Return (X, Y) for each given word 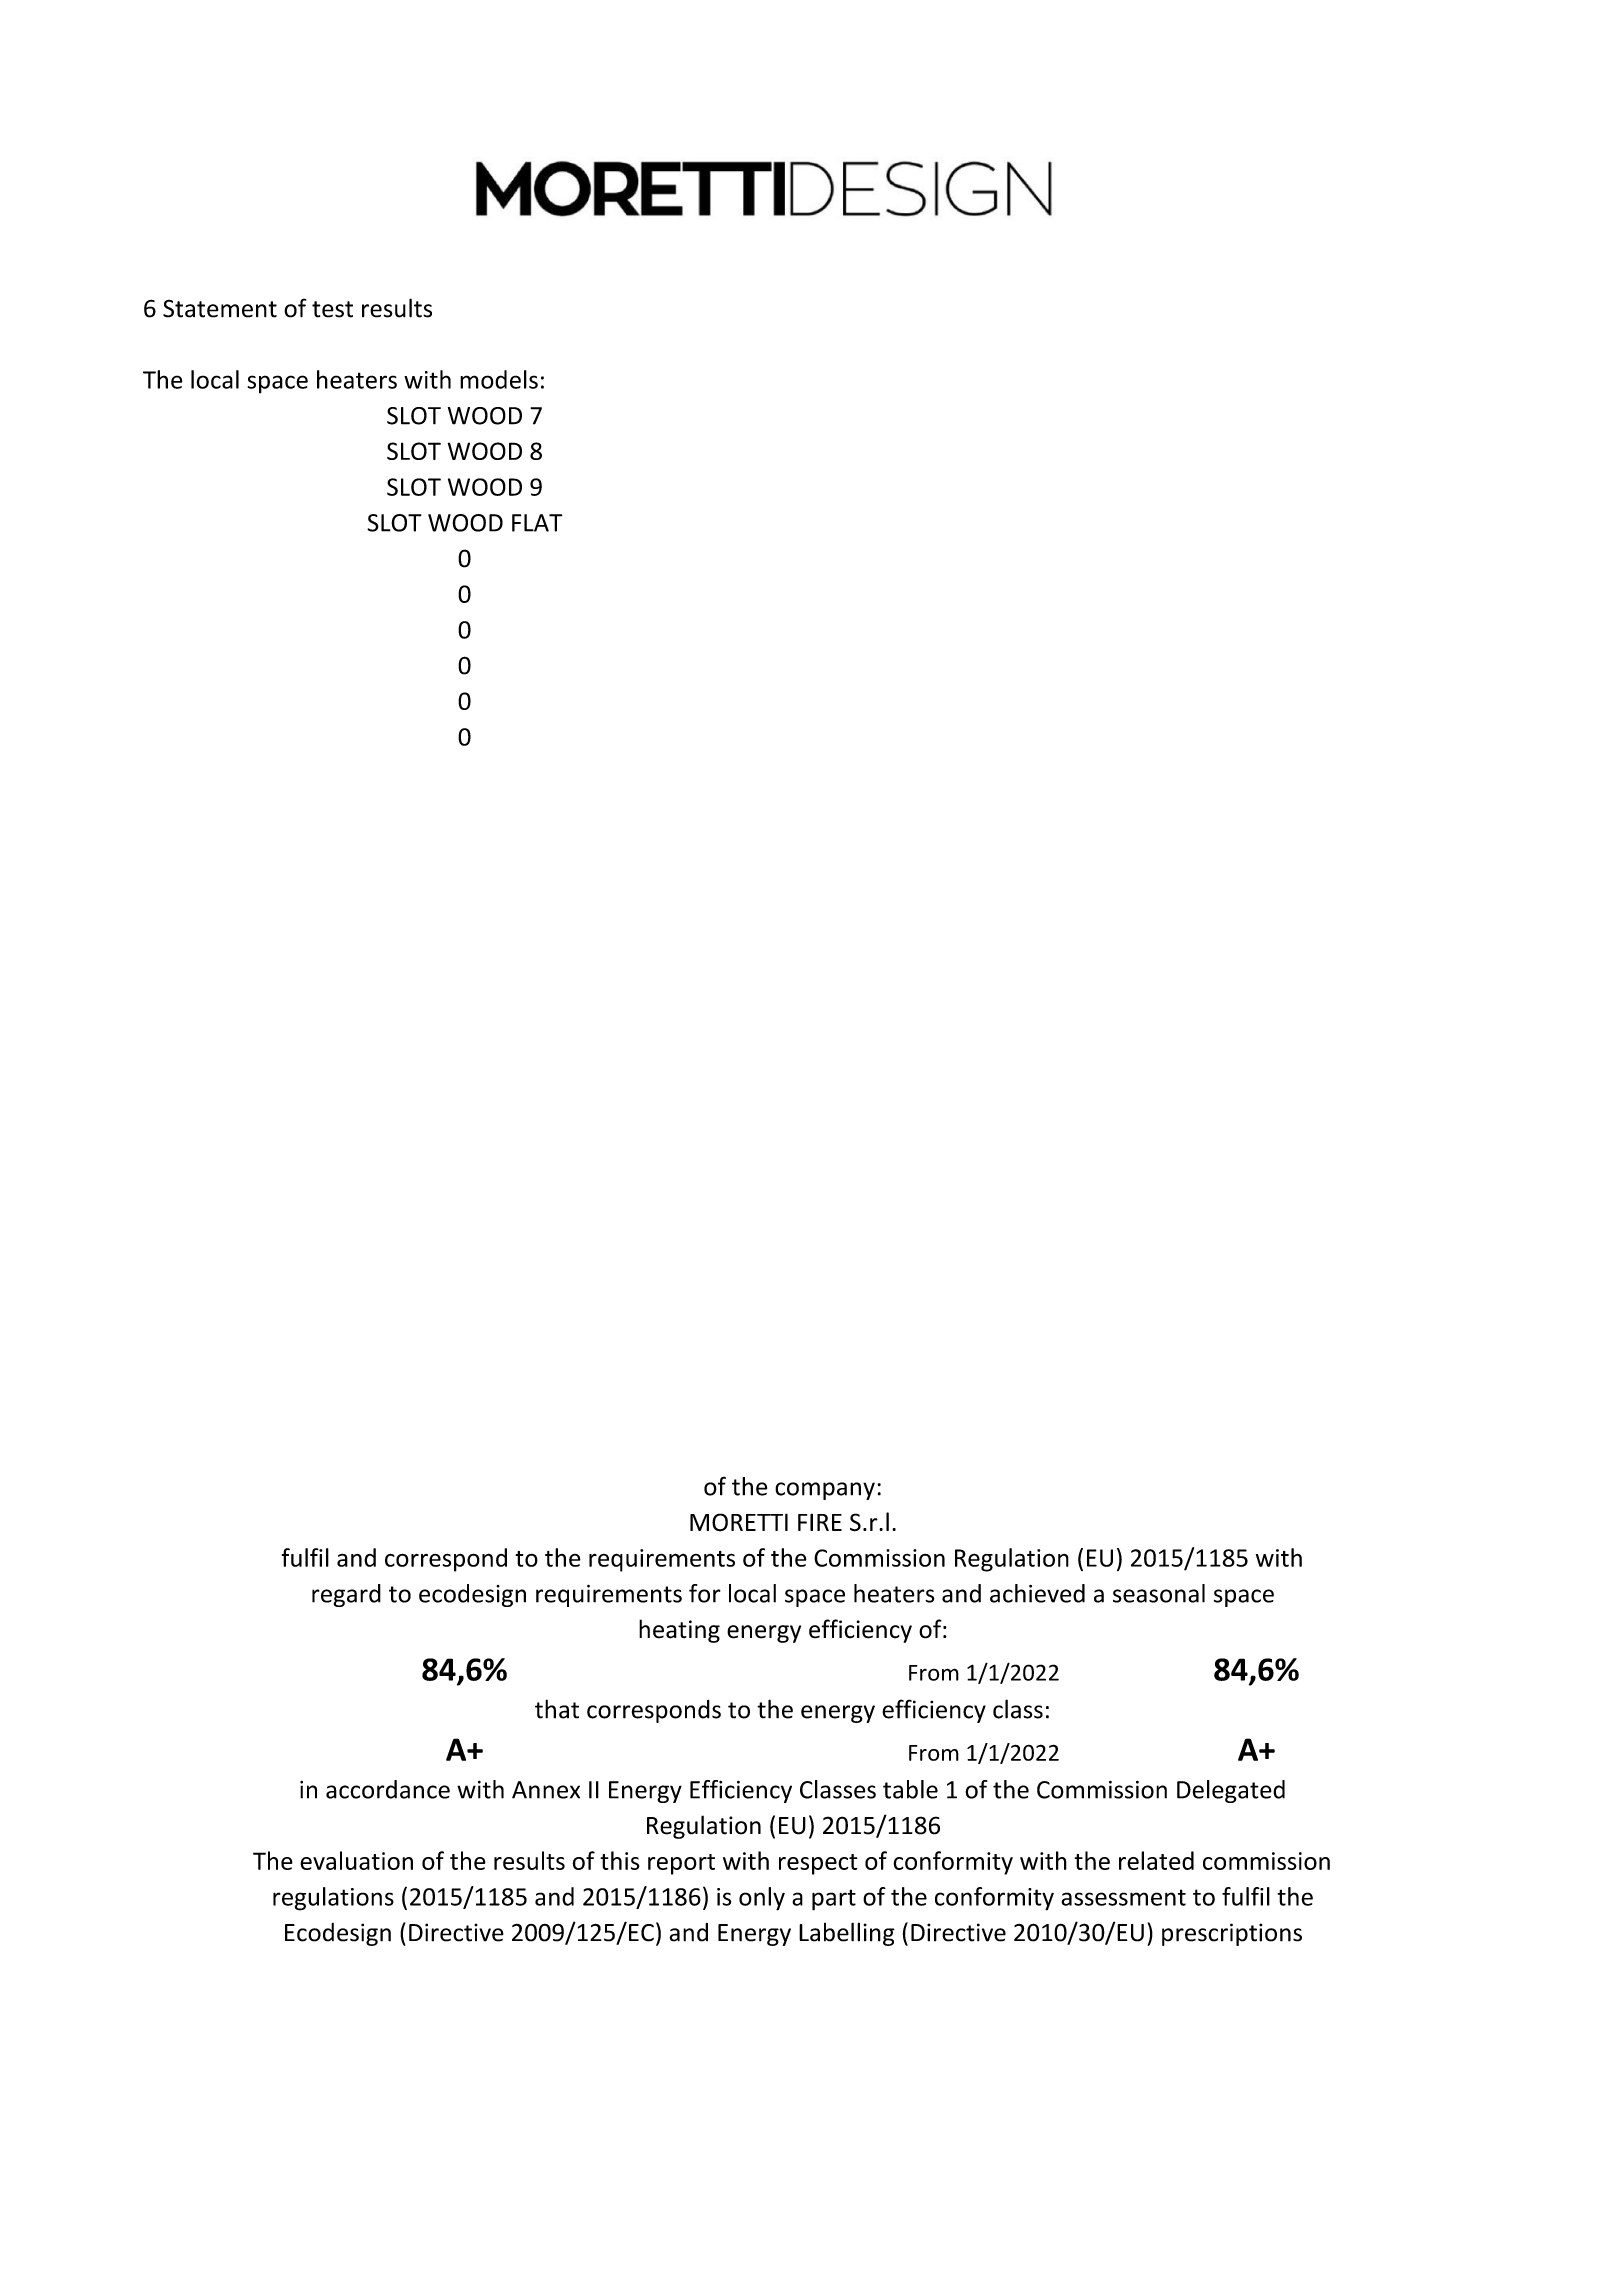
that (557, 1709)
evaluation (356, 1860)
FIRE (820, 1522)
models (499, 379)
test (332, 309)
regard (346, 1595)
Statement (220, 308)
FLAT (537, 523)
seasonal (1159, 1593)
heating (679, 1631)
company (825, 1491)
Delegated (1231, 1791)
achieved (1037, 1593)
